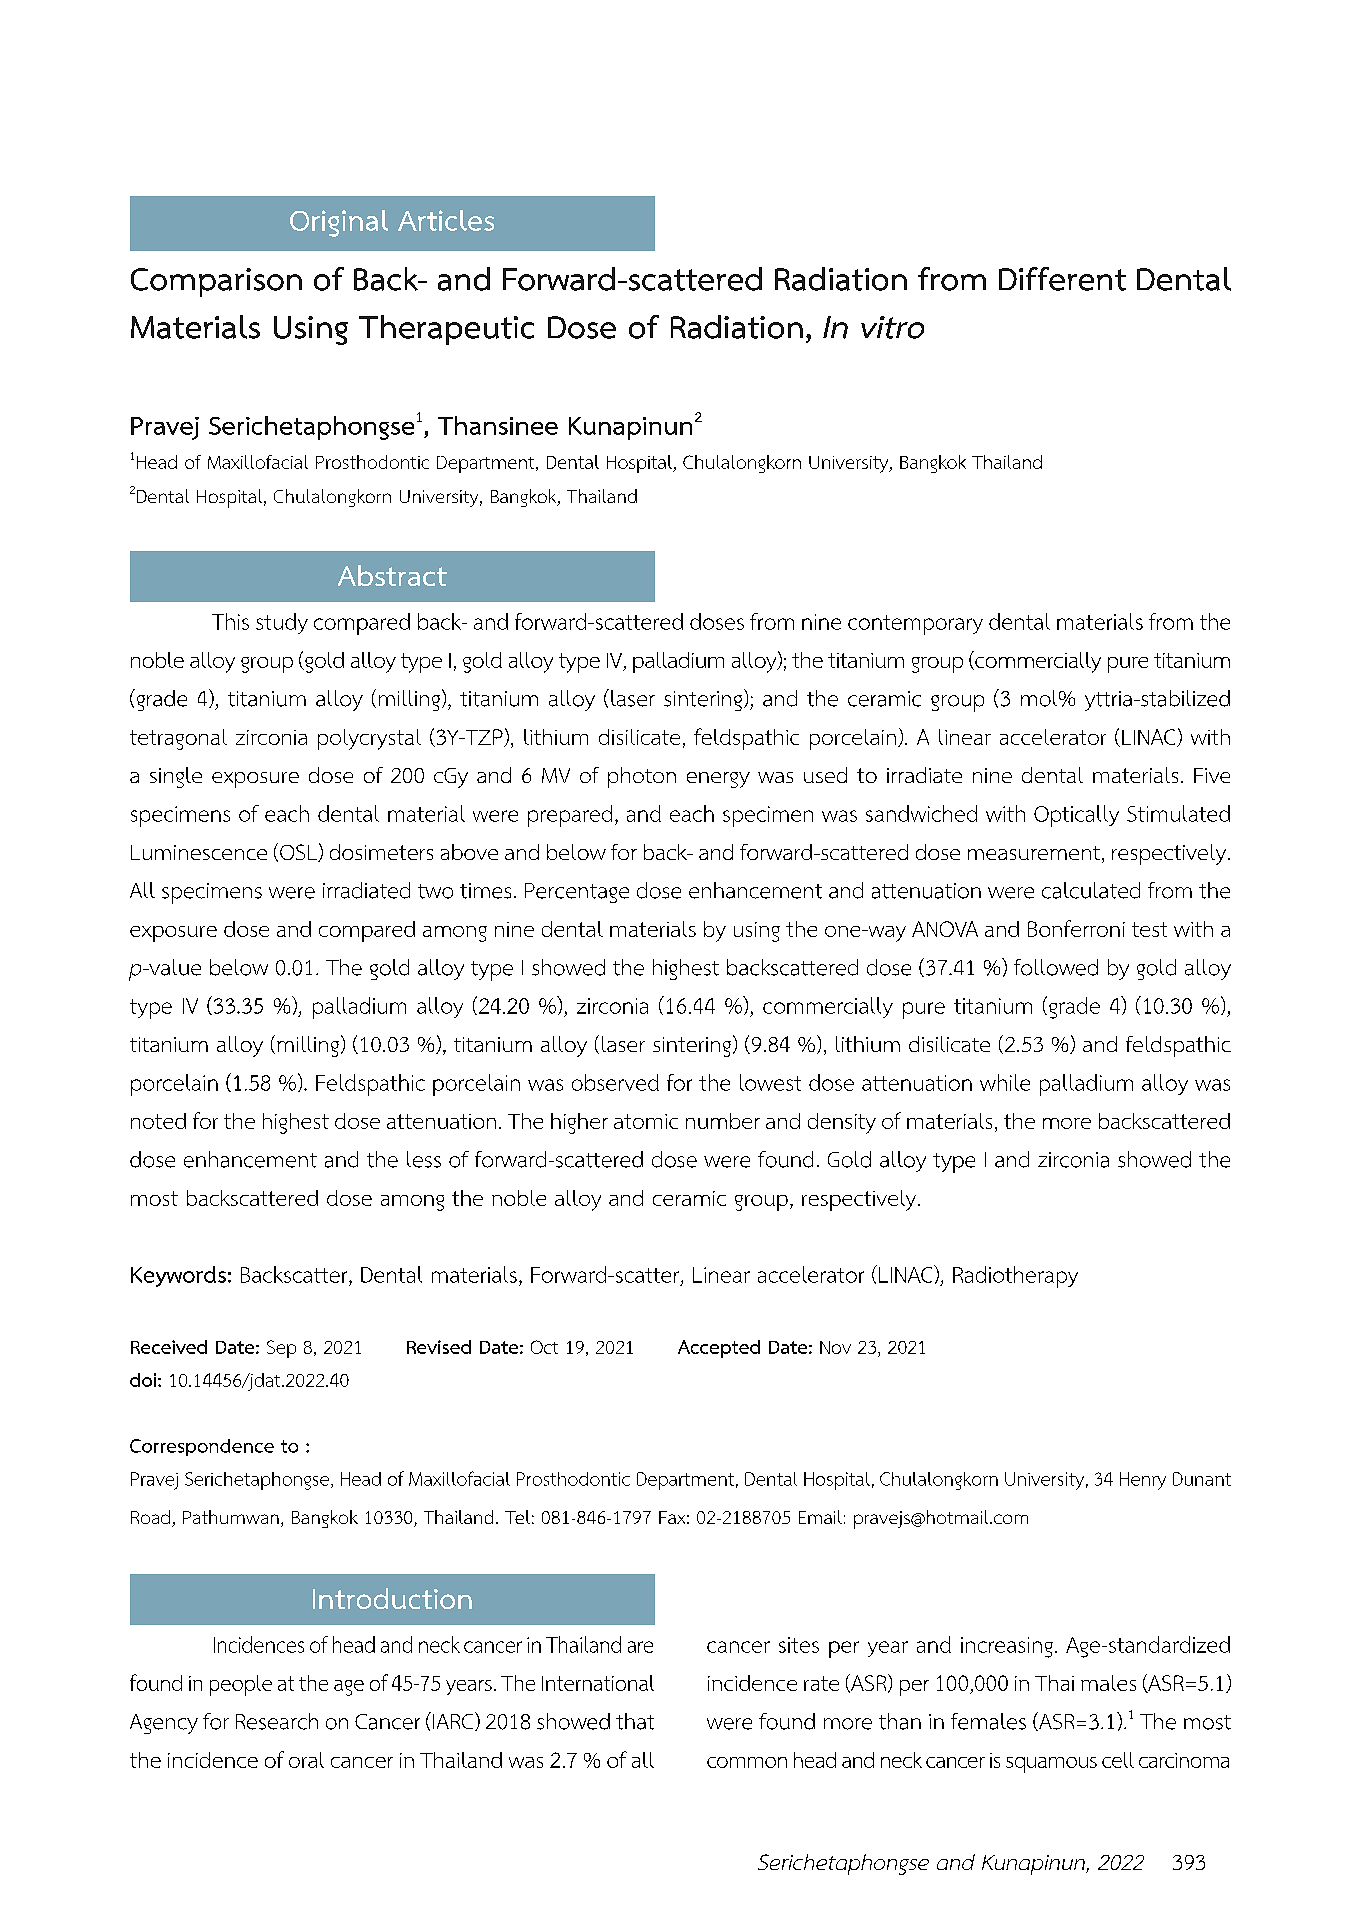  Describe the element at coordinates (635, 1721) in the document. I see `that` at that location.
